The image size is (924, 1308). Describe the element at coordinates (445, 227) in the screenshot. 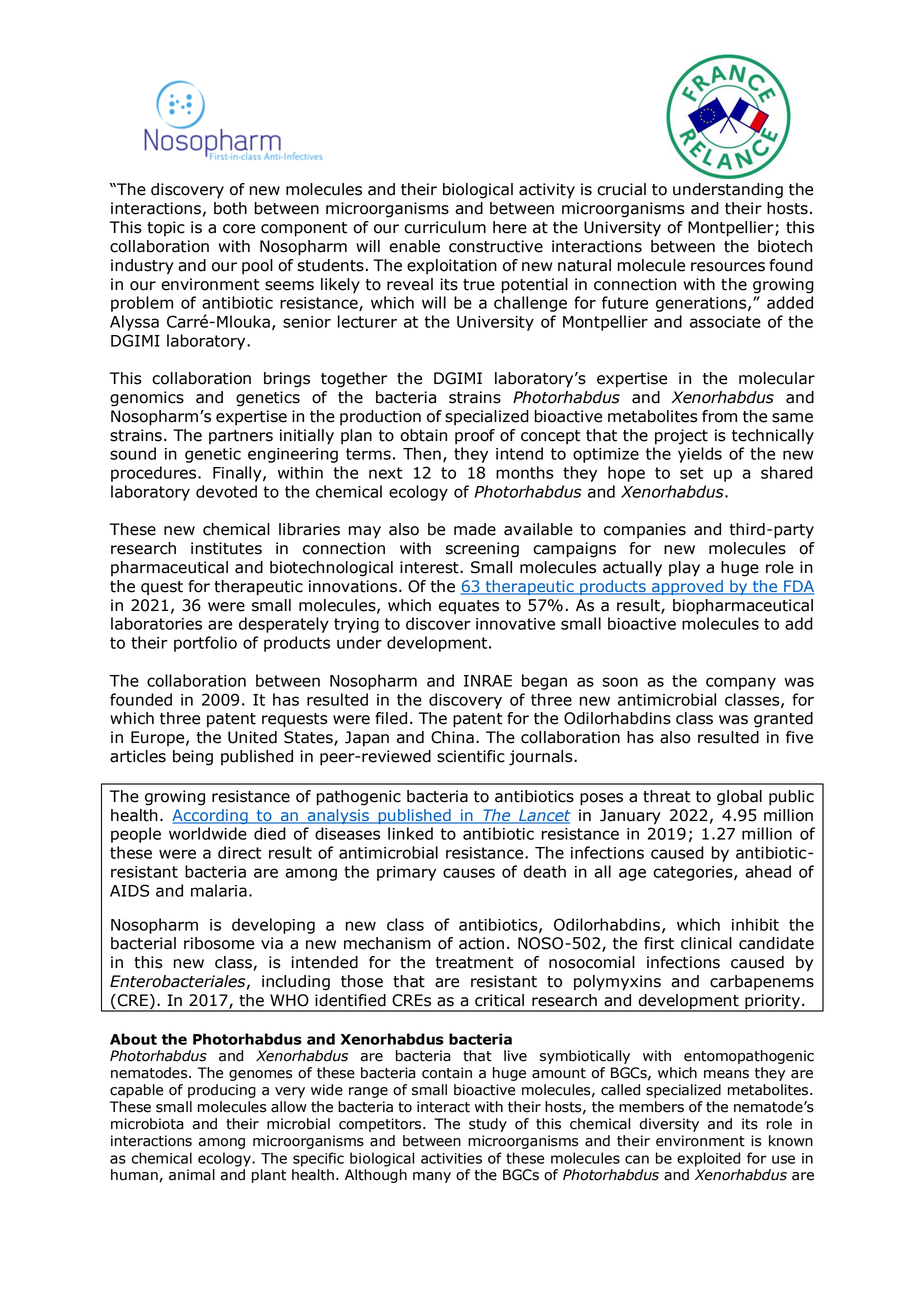

I see `curriculum` at that location.
